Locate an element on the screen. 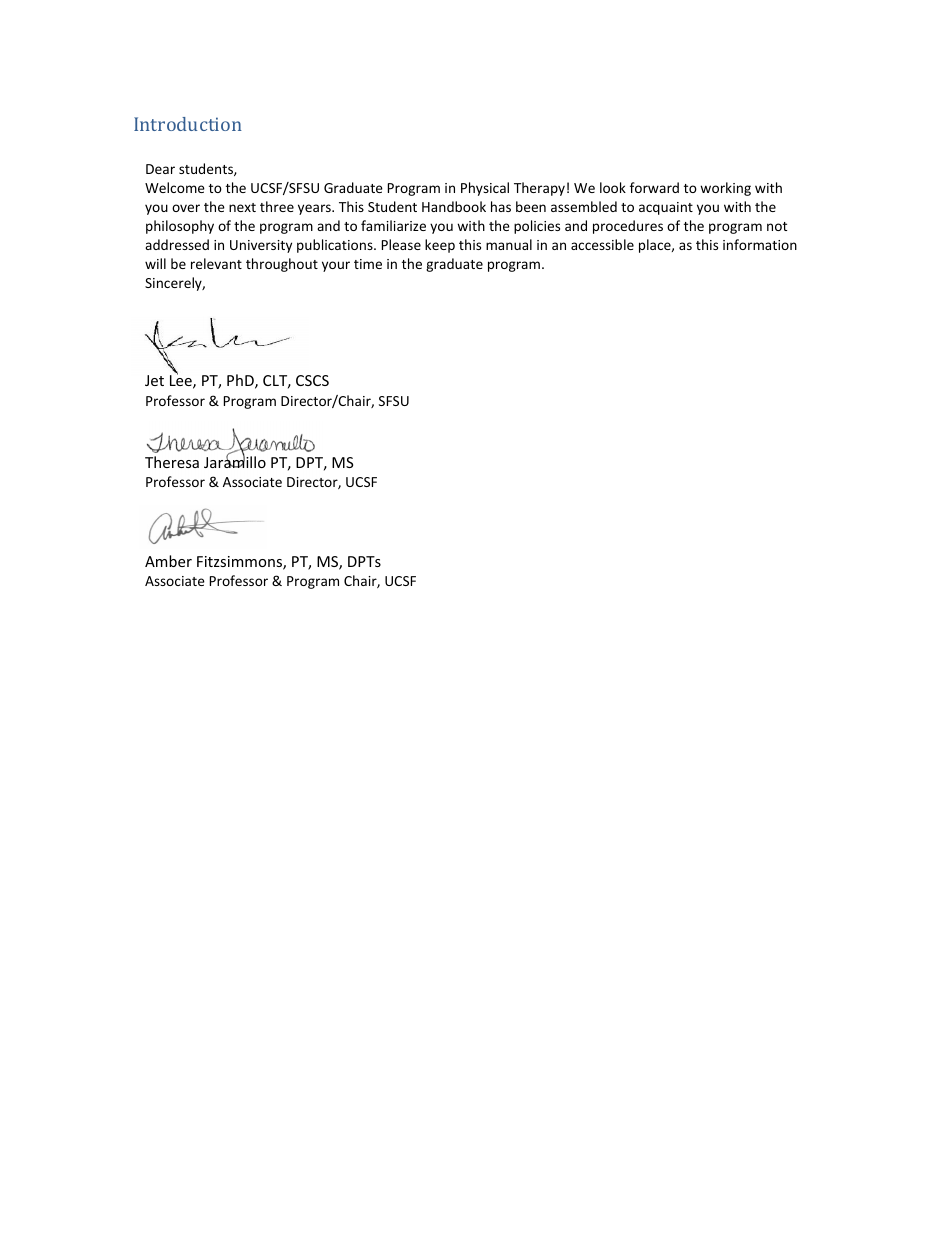  Physical is located at coordinates (485, 189).
